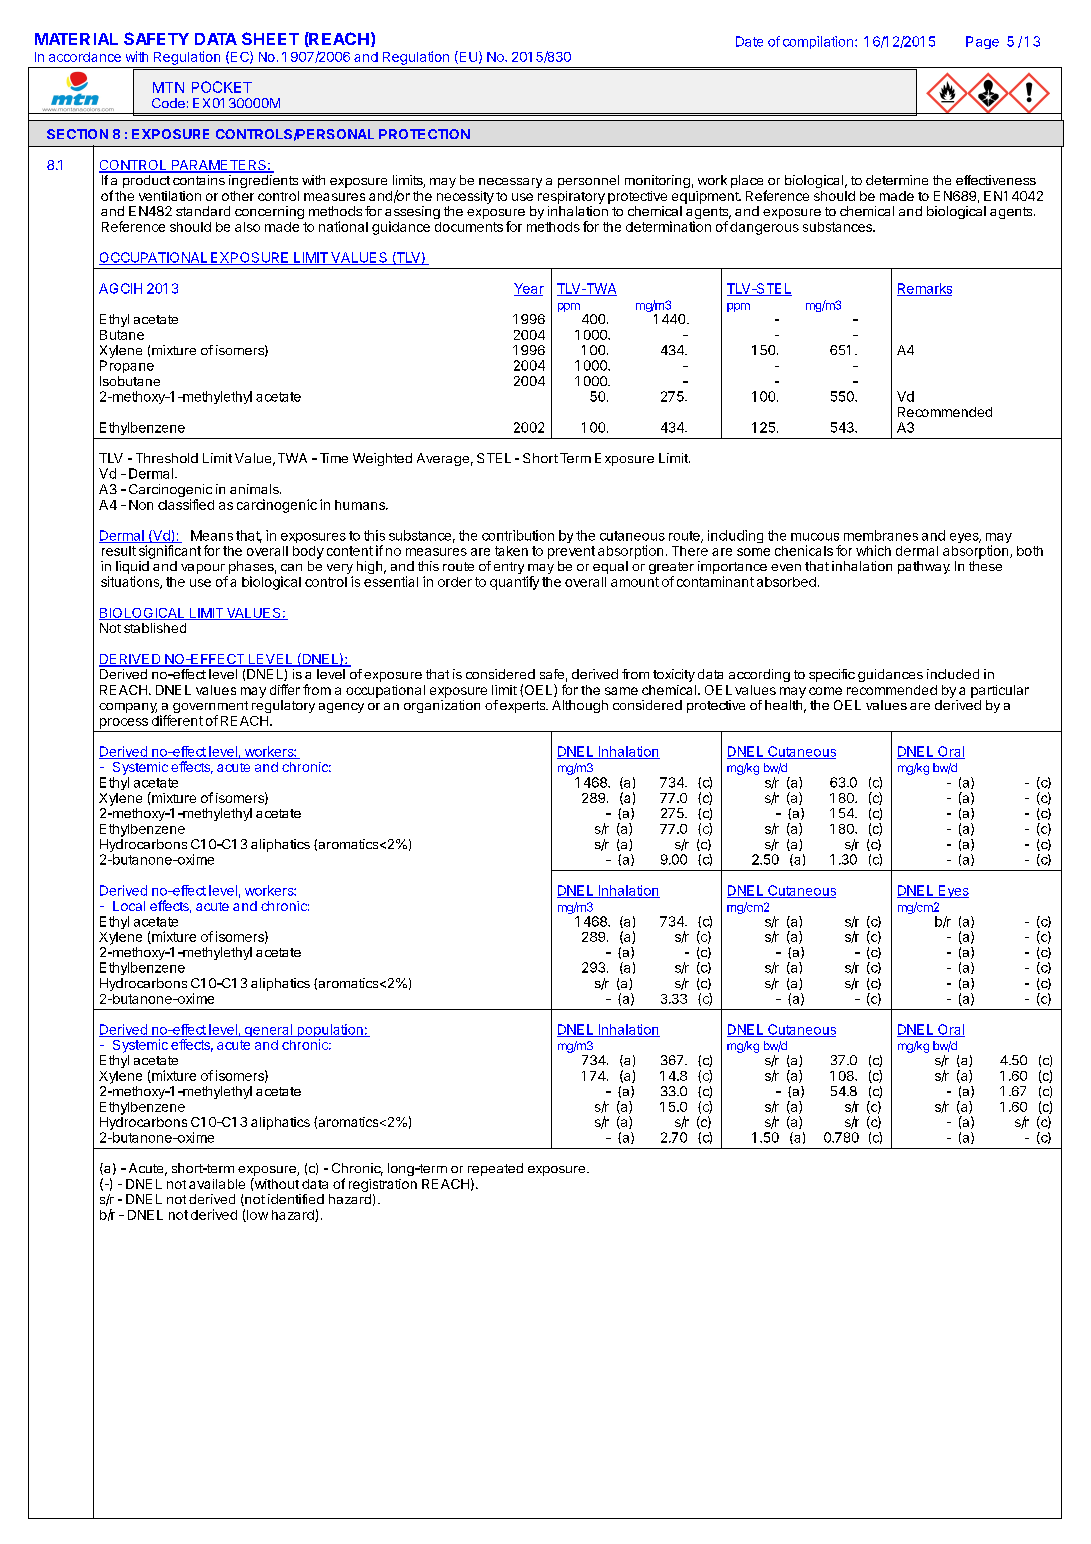  What do you see at coordinates (217, 1184) in the screenshot?
I see `available` at bounding box center [217, 1184].
